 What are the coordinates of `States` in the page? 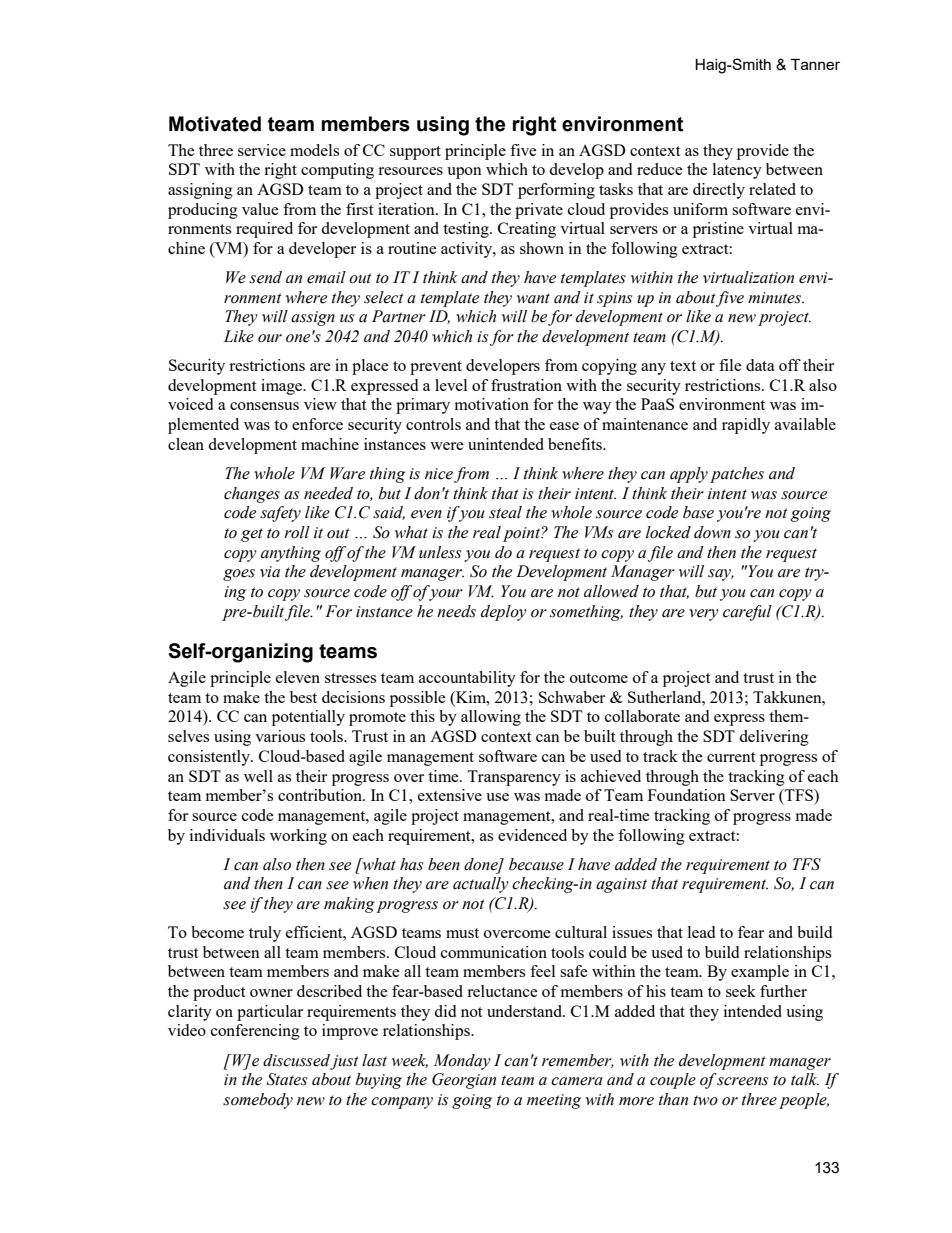 It's located at (287, 1079).
